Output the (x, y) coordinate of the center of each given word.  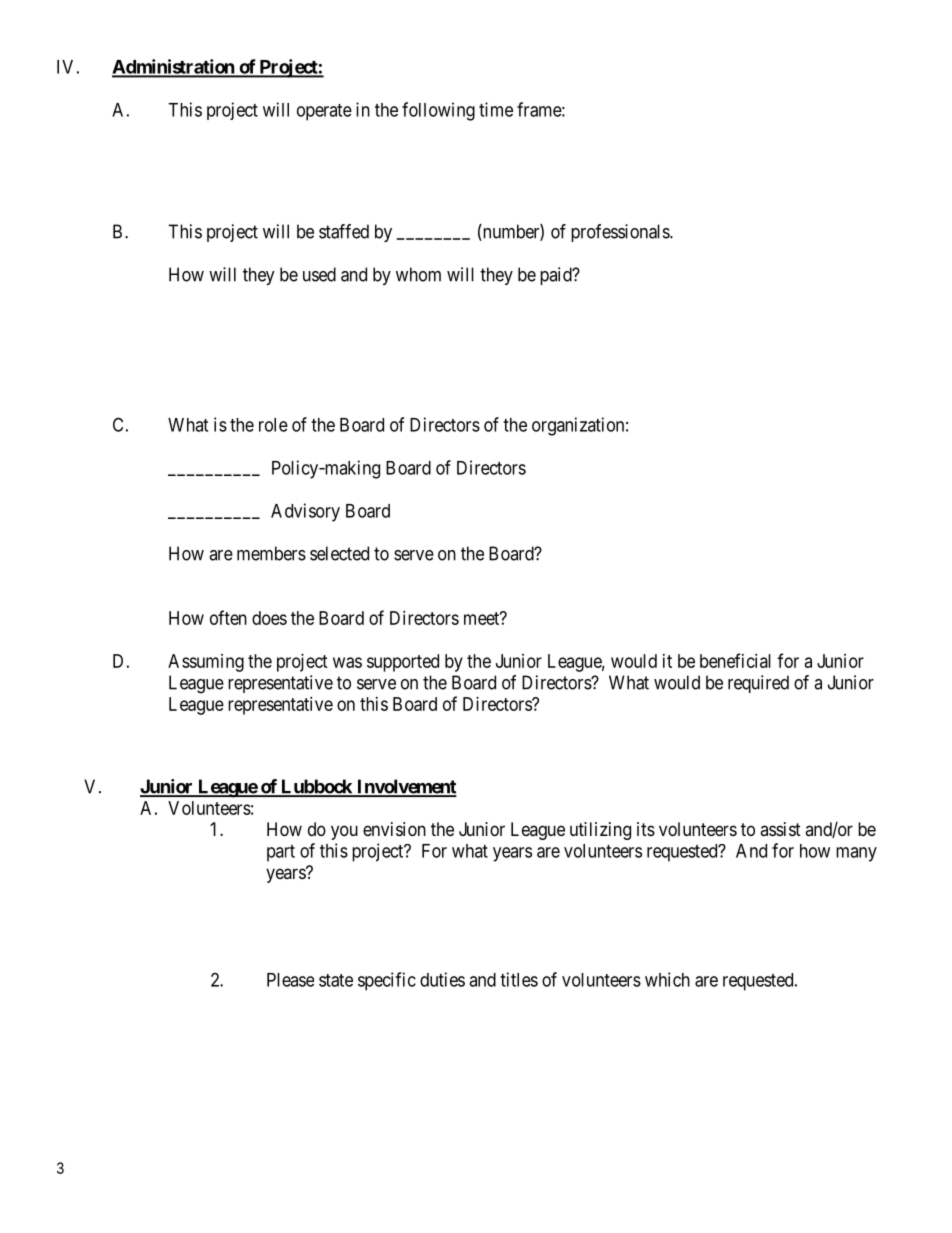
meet (483, 618)
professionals (621, 233)
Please (290, 980)
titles (519, 979)
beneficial (735, 660)
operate (324, 112)
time (496, 109)
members (271, 553)
